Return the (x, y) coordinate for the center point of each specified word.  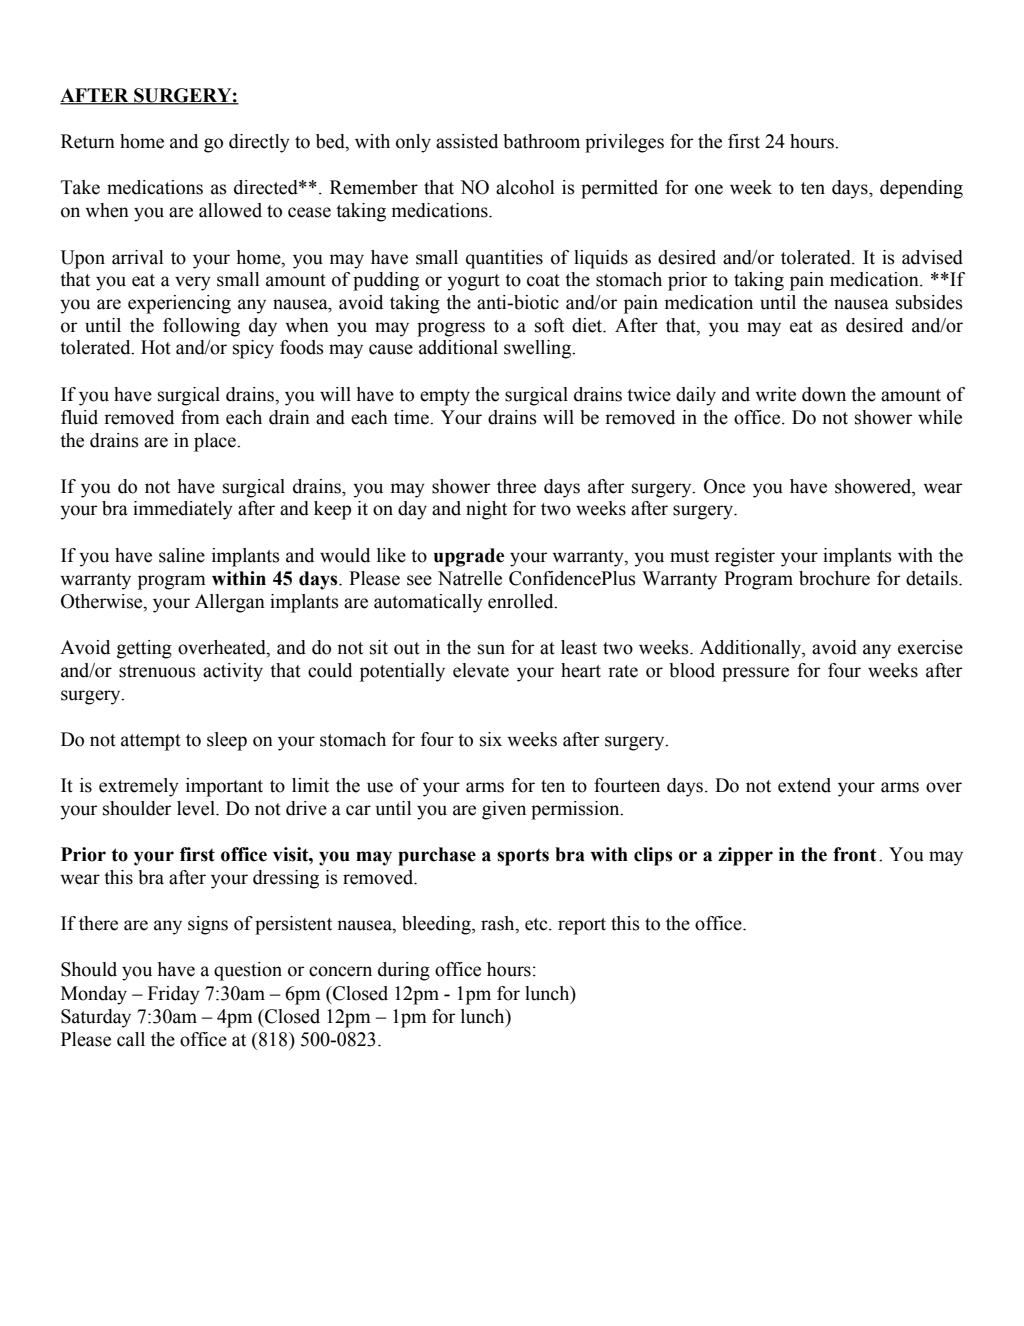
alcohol (525, 187)
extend (804, 785)
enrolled (522, 601)
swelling (539, 349)
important (224, 787)
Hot (156, 347)
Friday (174, 995)
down (824, 394)
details (933, 578)
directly (259, 143)
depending (921, 189)
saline (182, 555)
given (504, 810)
